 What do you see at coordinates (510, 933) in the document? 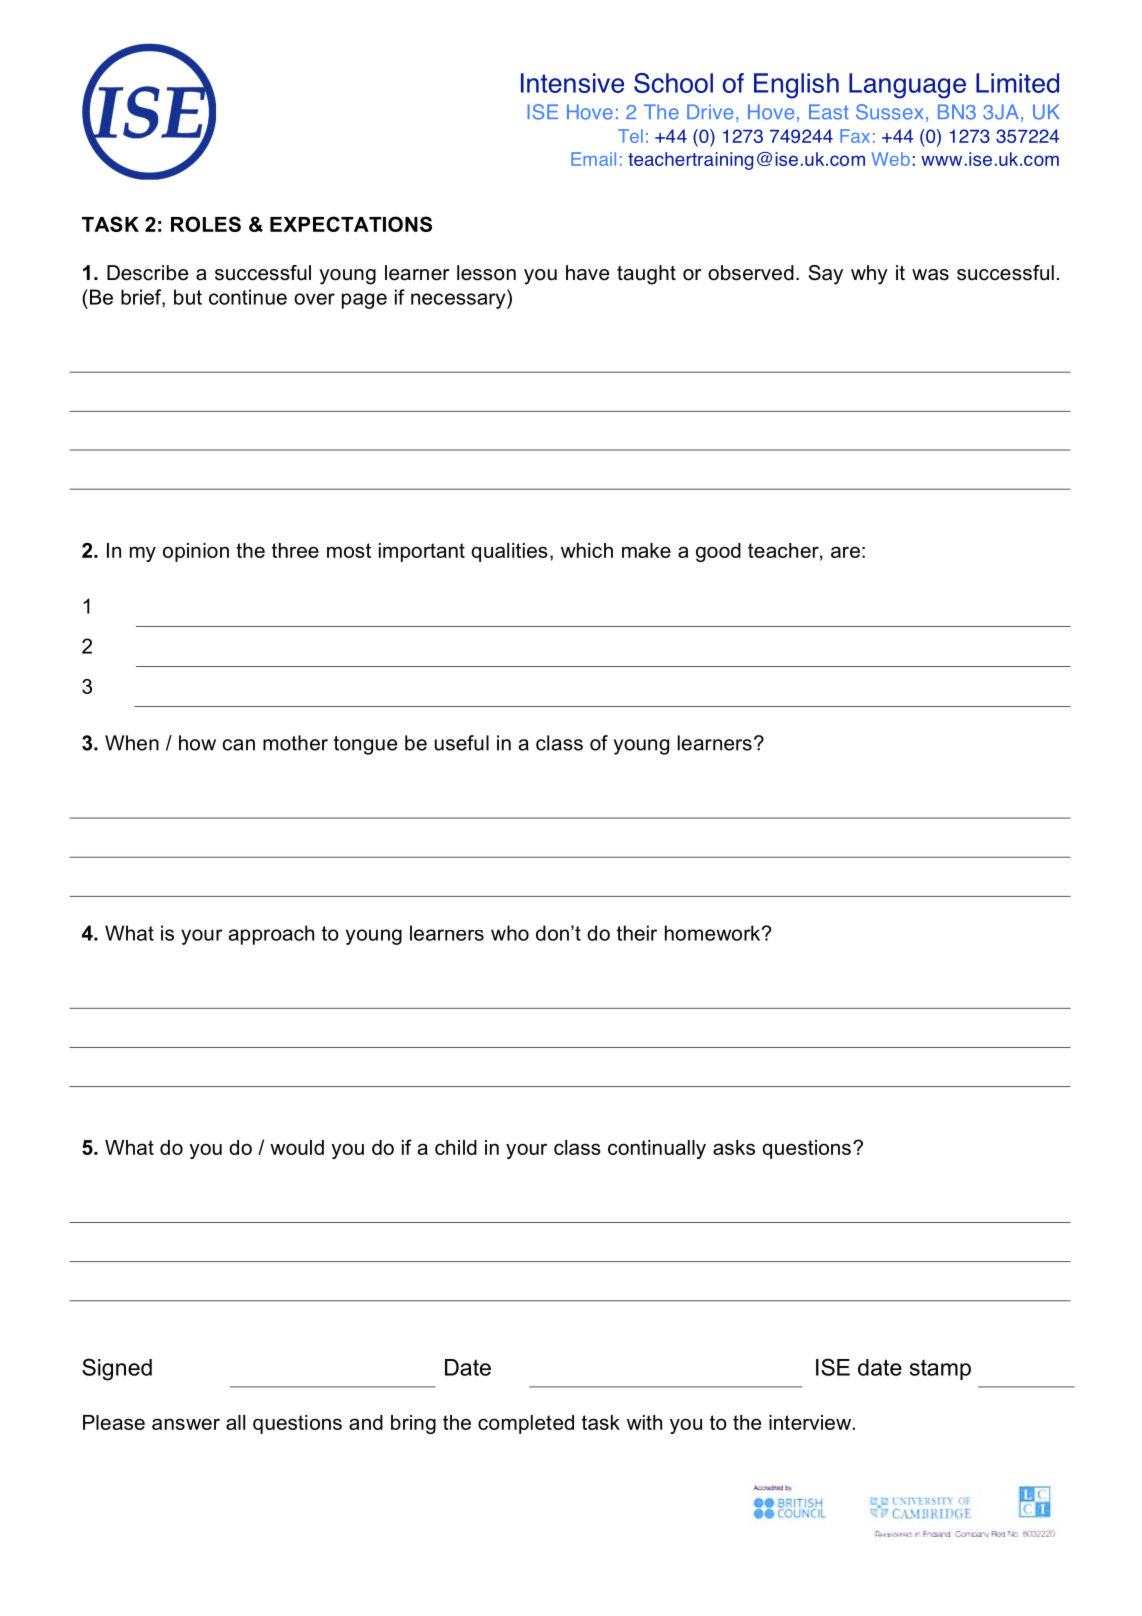
I see `who` at bounding box center [510, 933].
